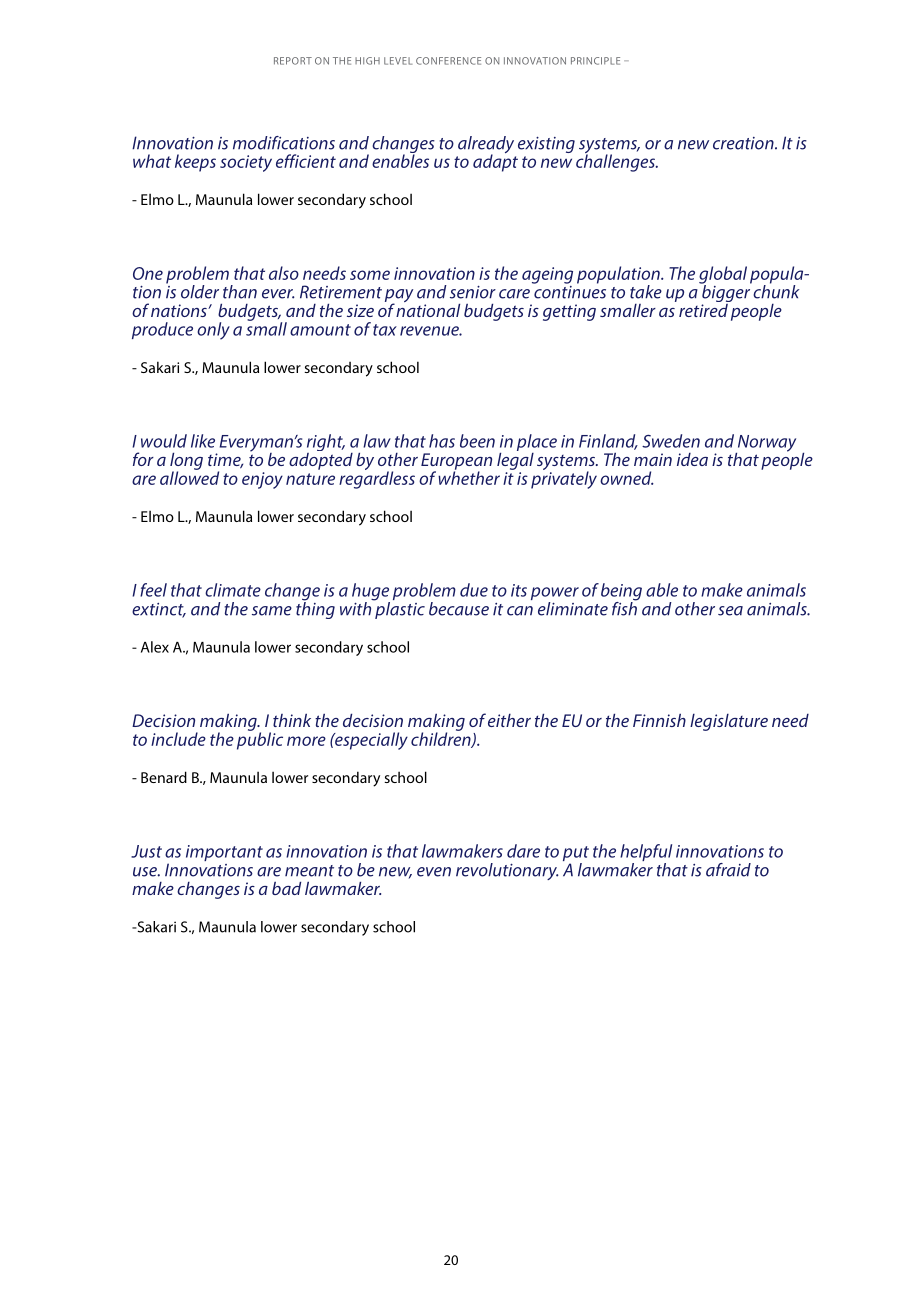 This page has width=924, height=1308. I want to click on either, so click(509, 720).
